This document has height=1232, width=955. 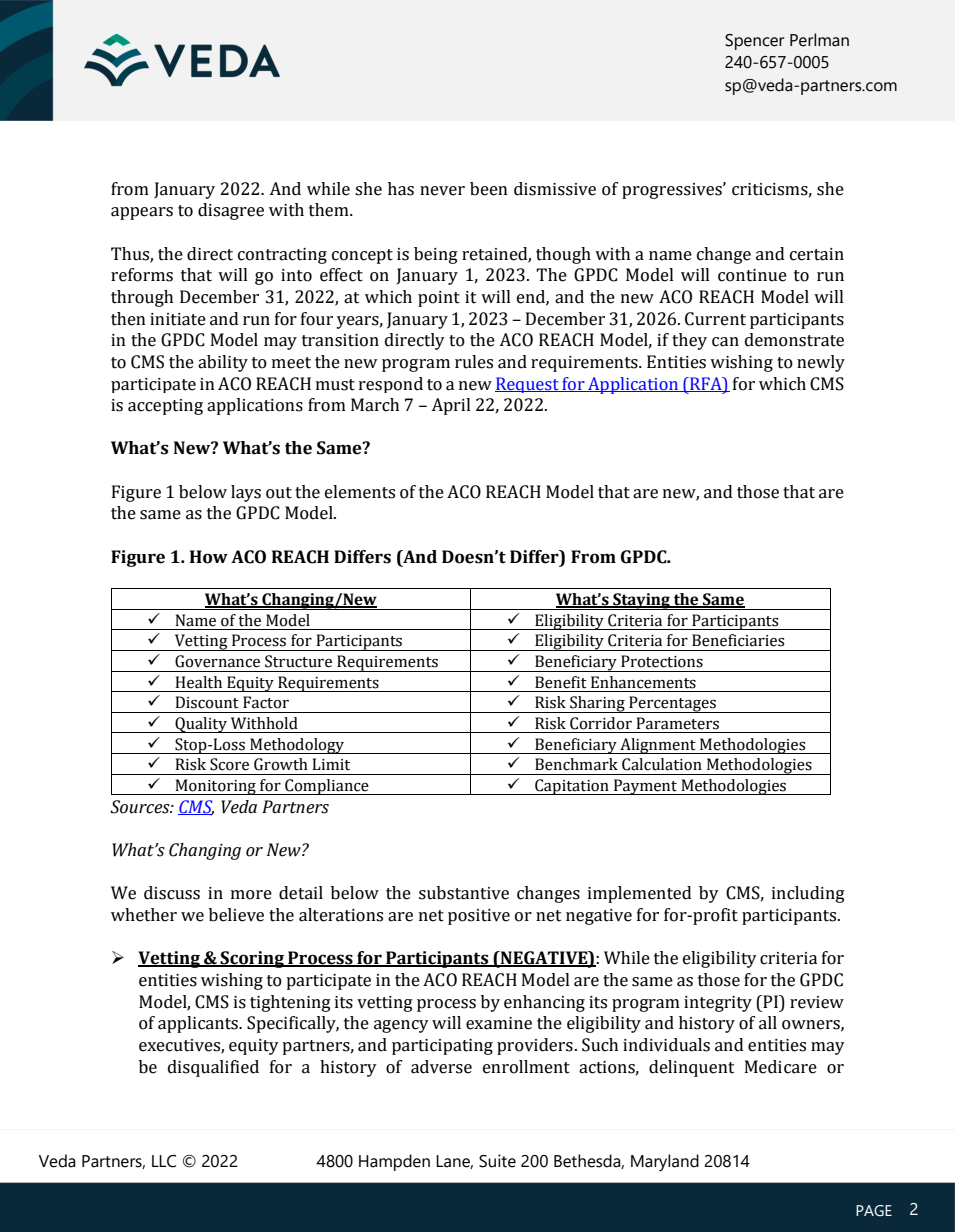 I want to click on PAGE, so click(x=874, y=1210).
